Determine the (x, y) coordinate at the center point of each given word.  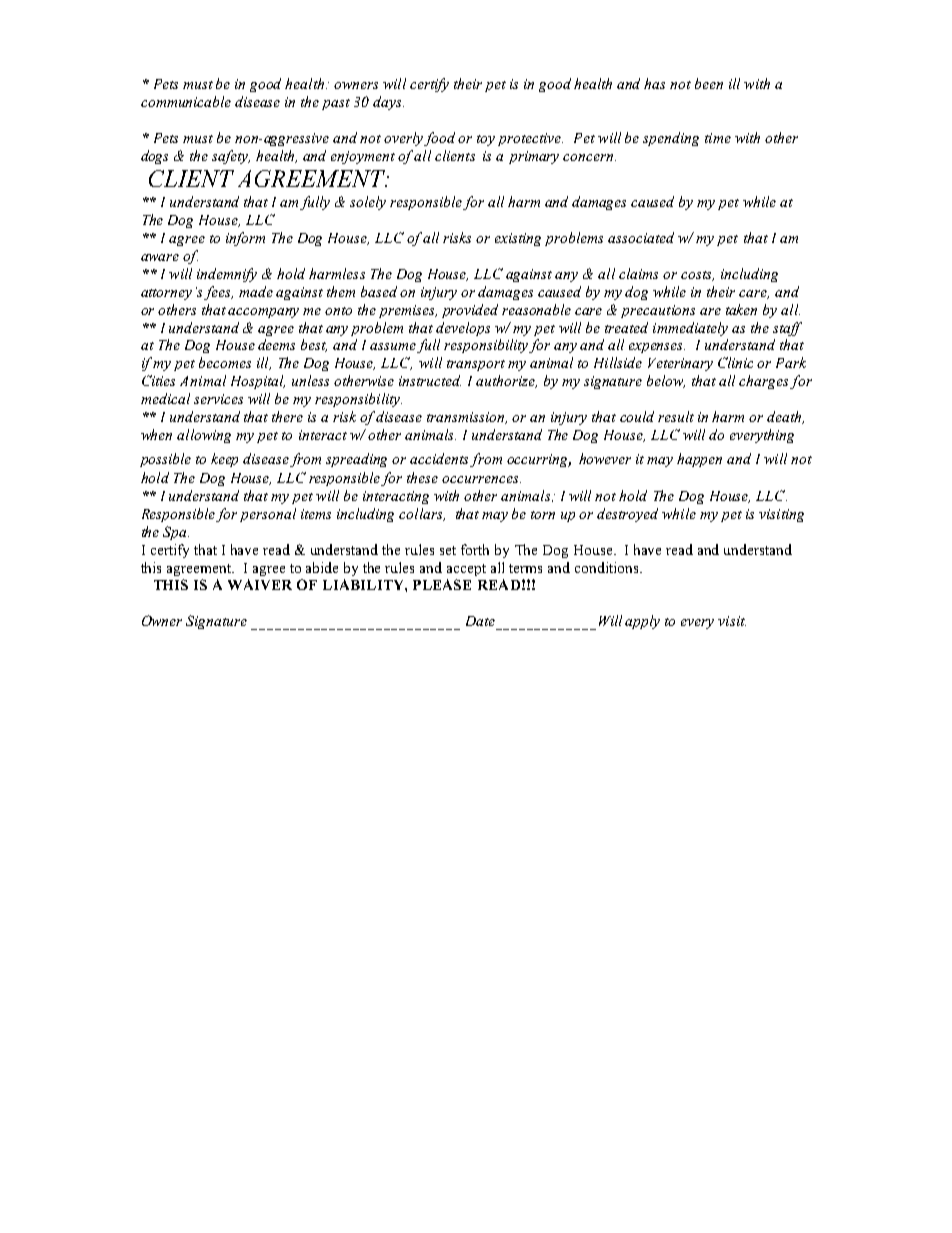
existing (518, 239)
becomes (225, 362)
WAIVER (260, 584)
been (709, 83)
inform (245, 239)
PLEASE (442, 584)
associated (641, 237)
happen (699, 460)
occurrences (481, 479)
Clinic (735, 362)
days (388, 103)
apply (642, 622)
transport (476, 365)
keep (224, 460)
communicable (186, 101)
